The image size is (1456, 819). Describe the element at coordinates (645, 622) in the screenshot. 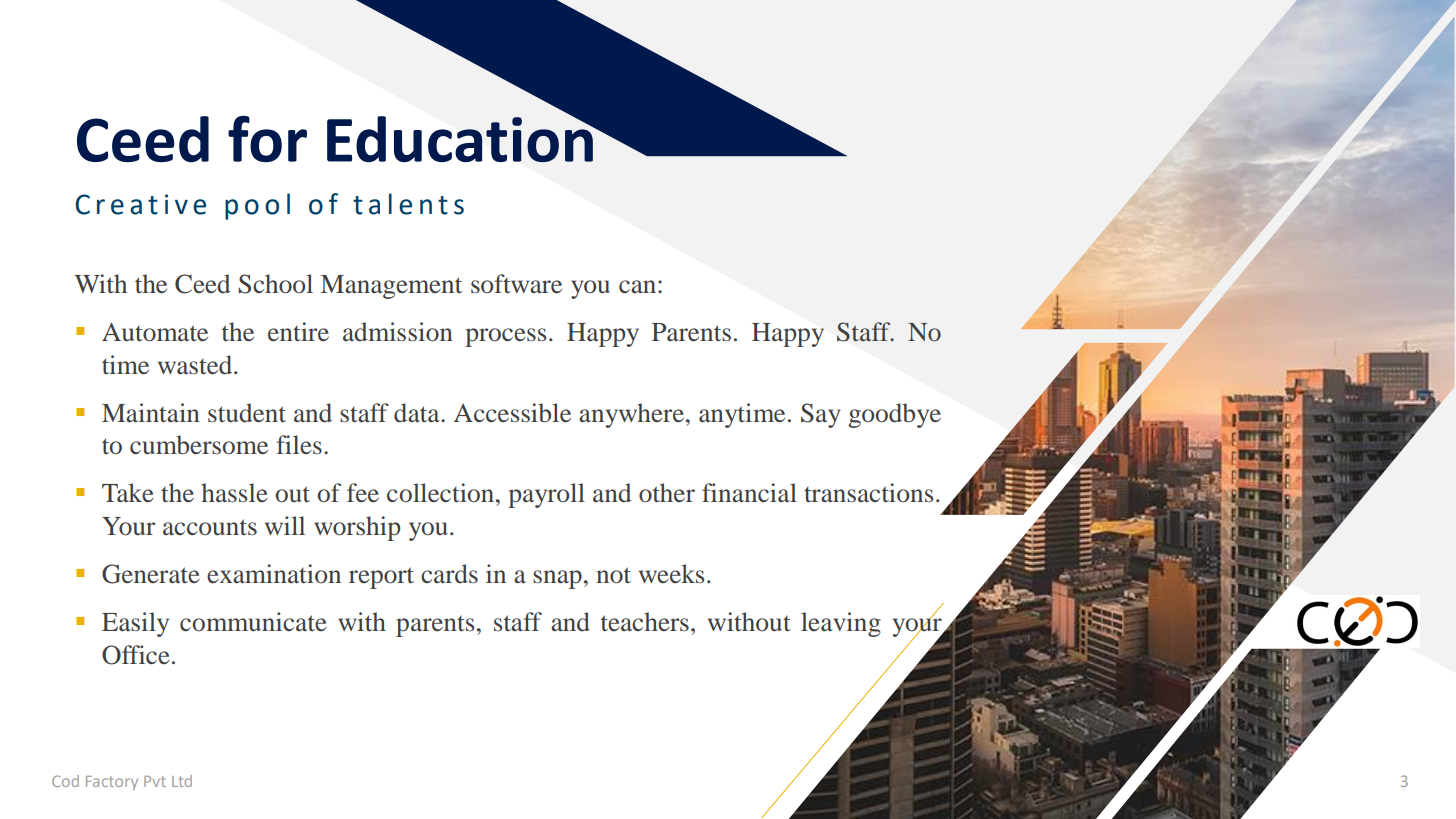

I see `teachers` at that location.
